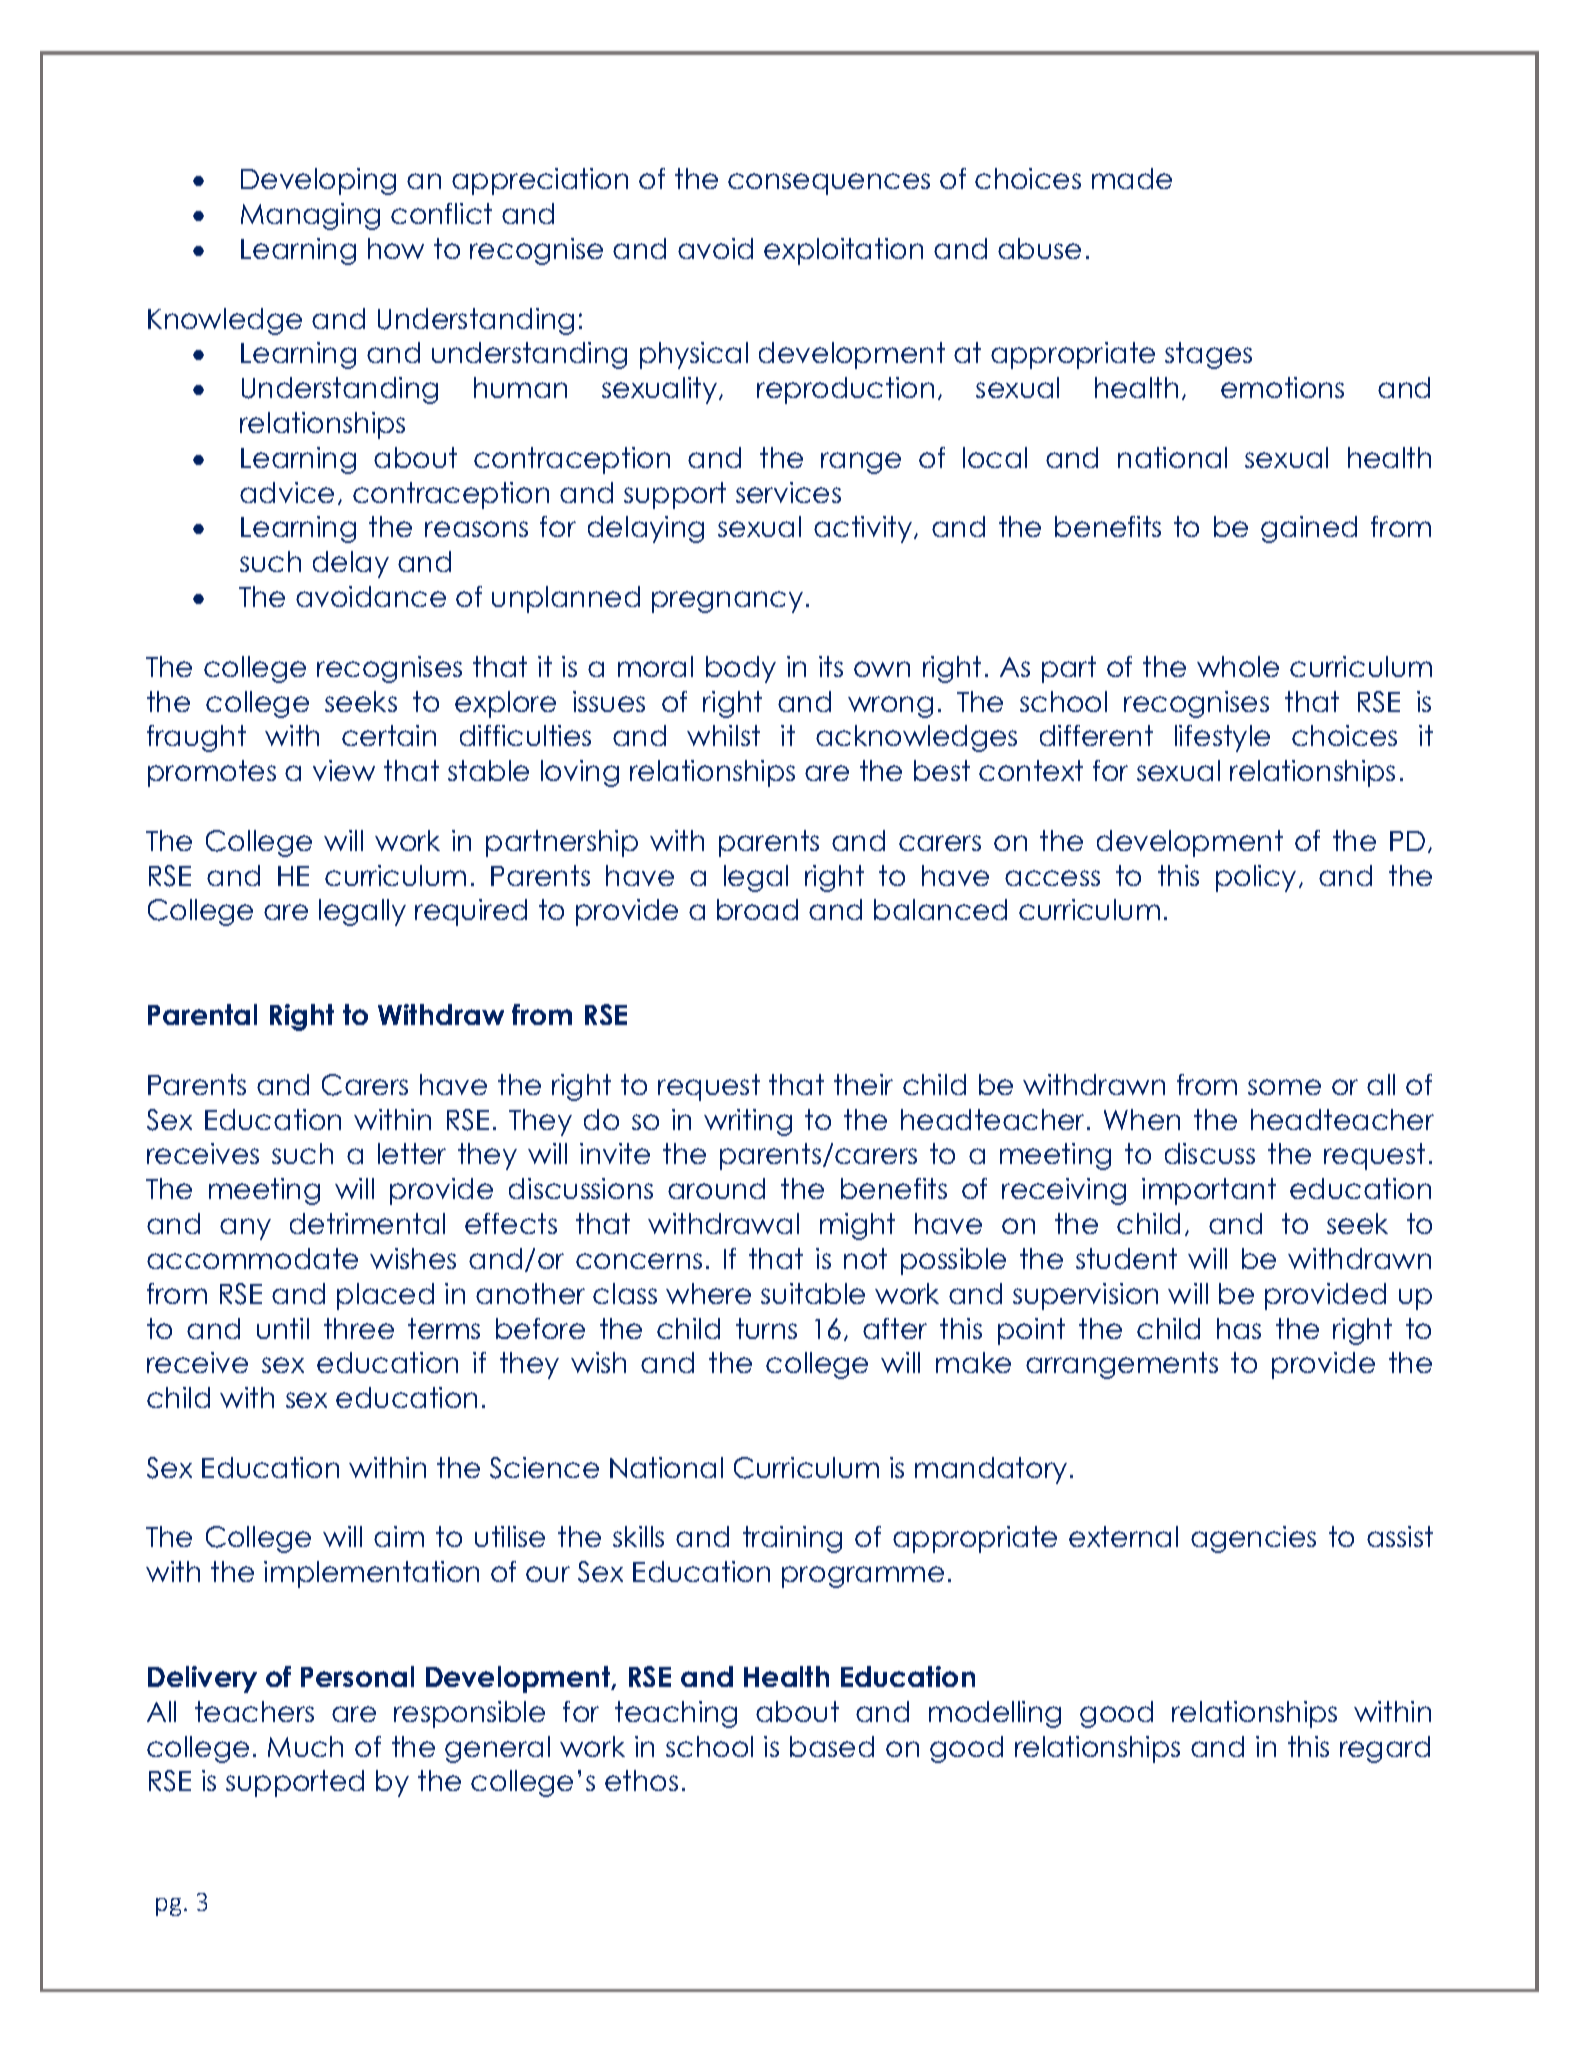 The height and width of the page is (2045, 1580). I want to click on exploitation, so click(843, 251).
